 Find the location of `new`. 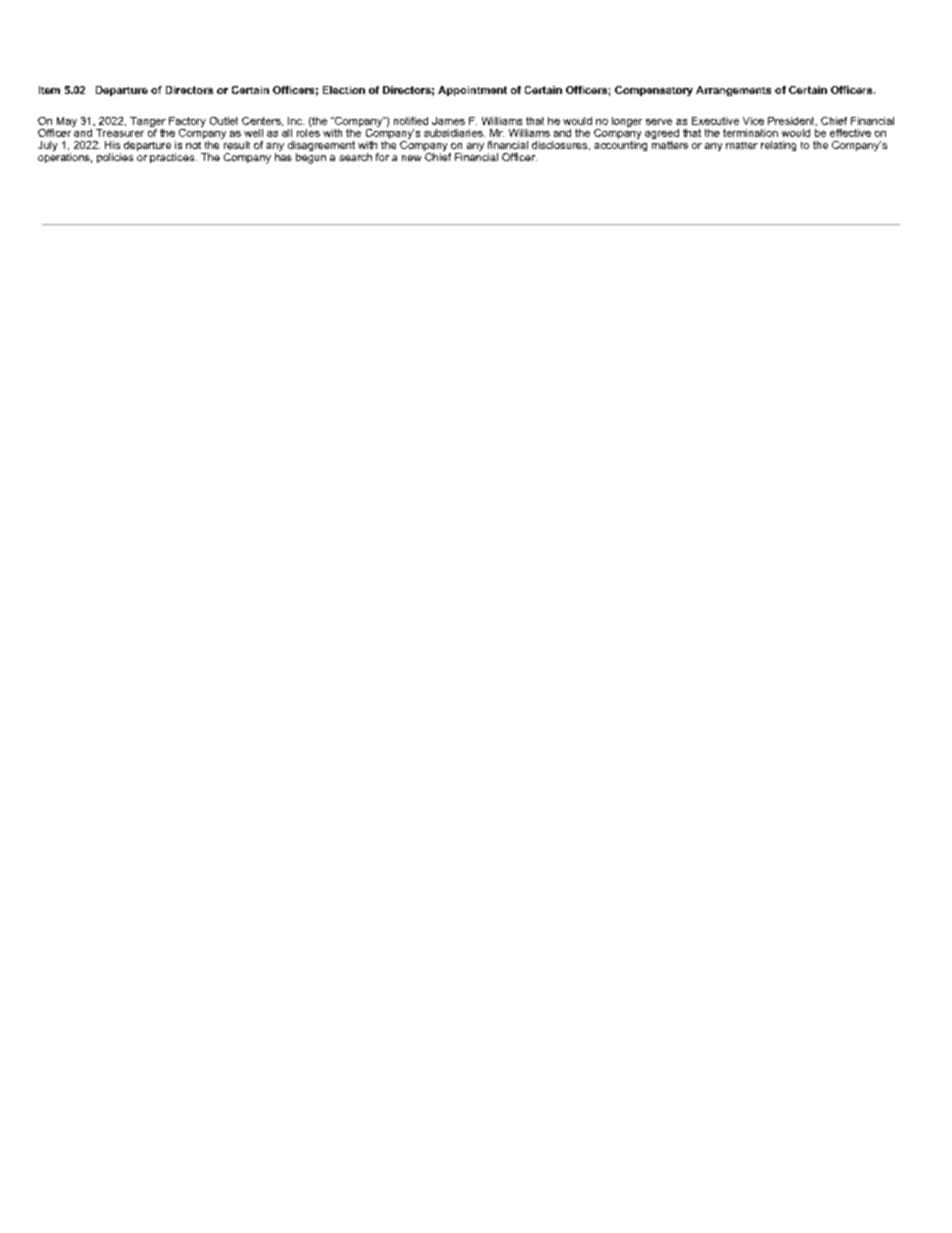

new is located at coordinates (411, 158).
